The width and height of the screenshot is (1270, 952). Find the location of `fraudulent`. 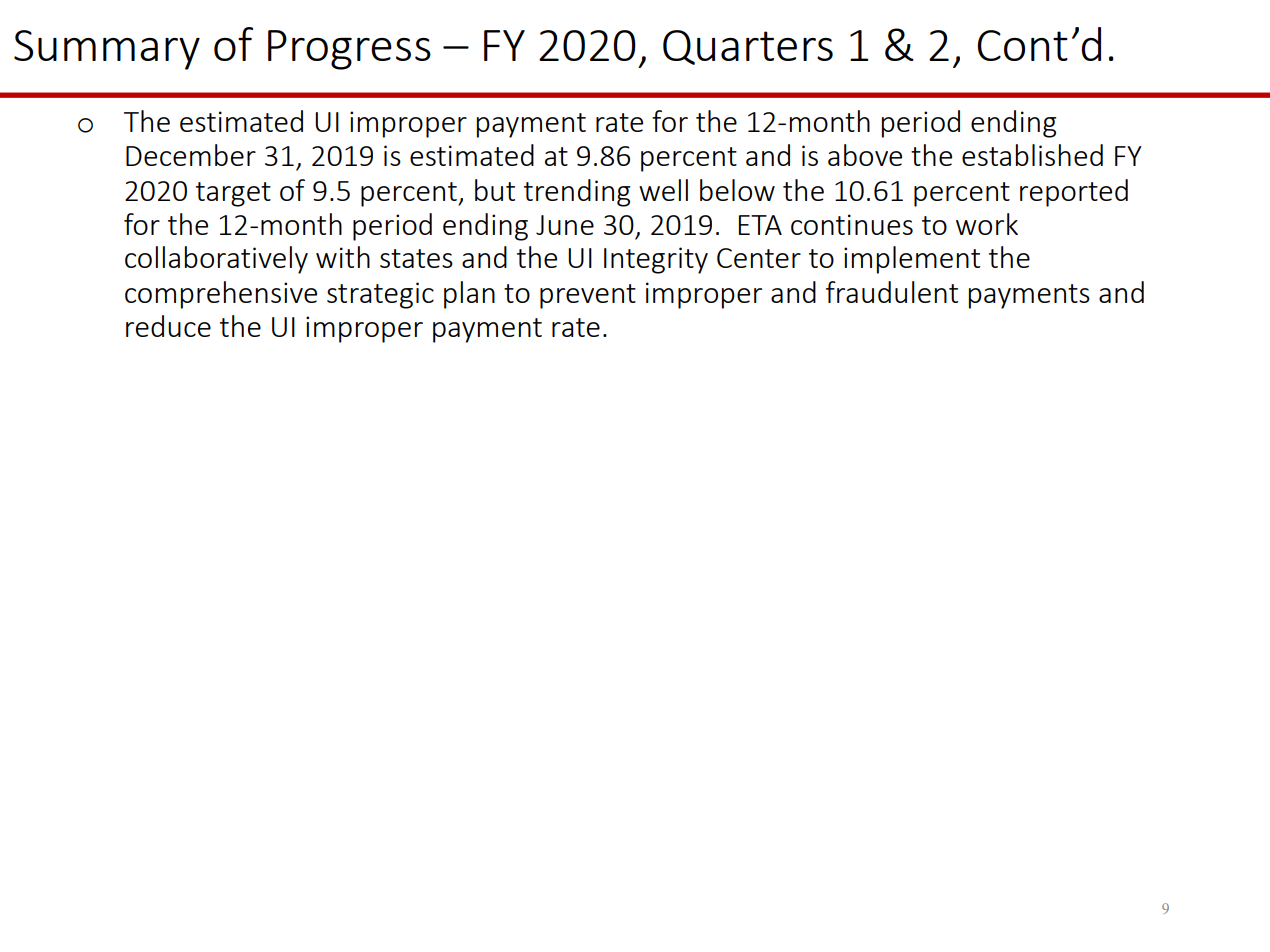

fraudulent is located at coordinates (892, 292).
